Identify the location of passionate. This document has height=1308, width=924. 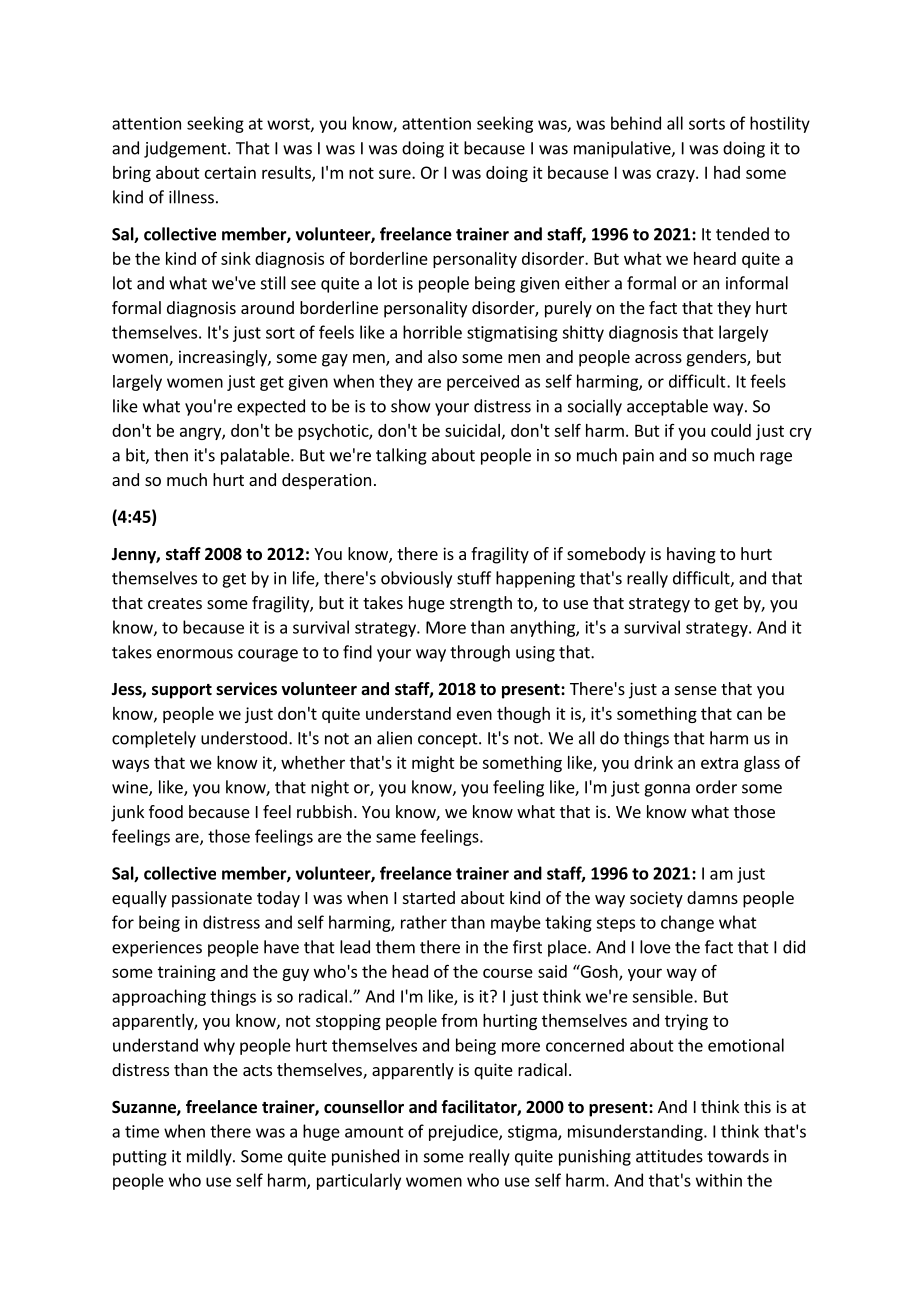
(212, 899).
